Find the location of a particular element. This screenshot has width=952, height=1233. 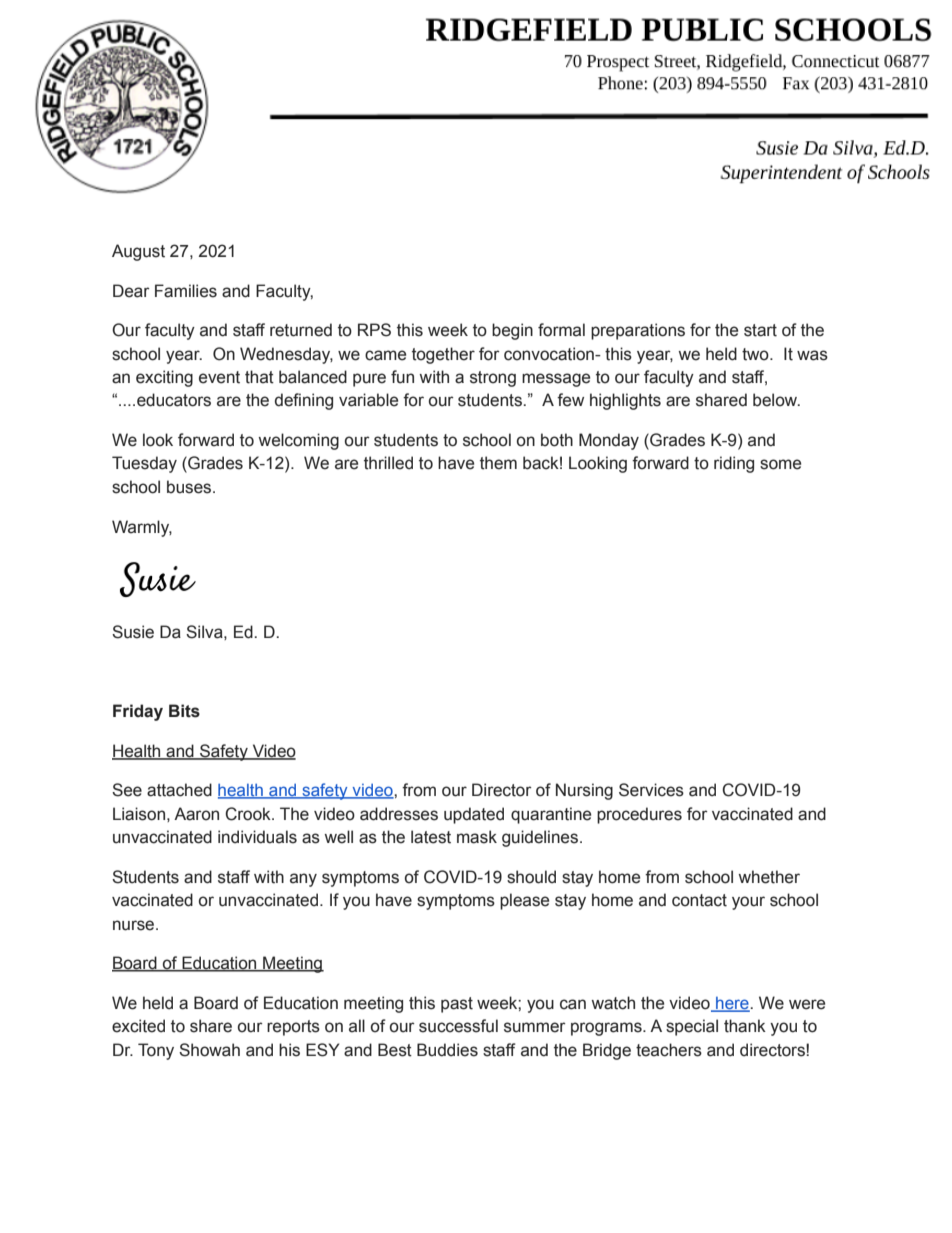

whether is located at coordinates (769, 877).
